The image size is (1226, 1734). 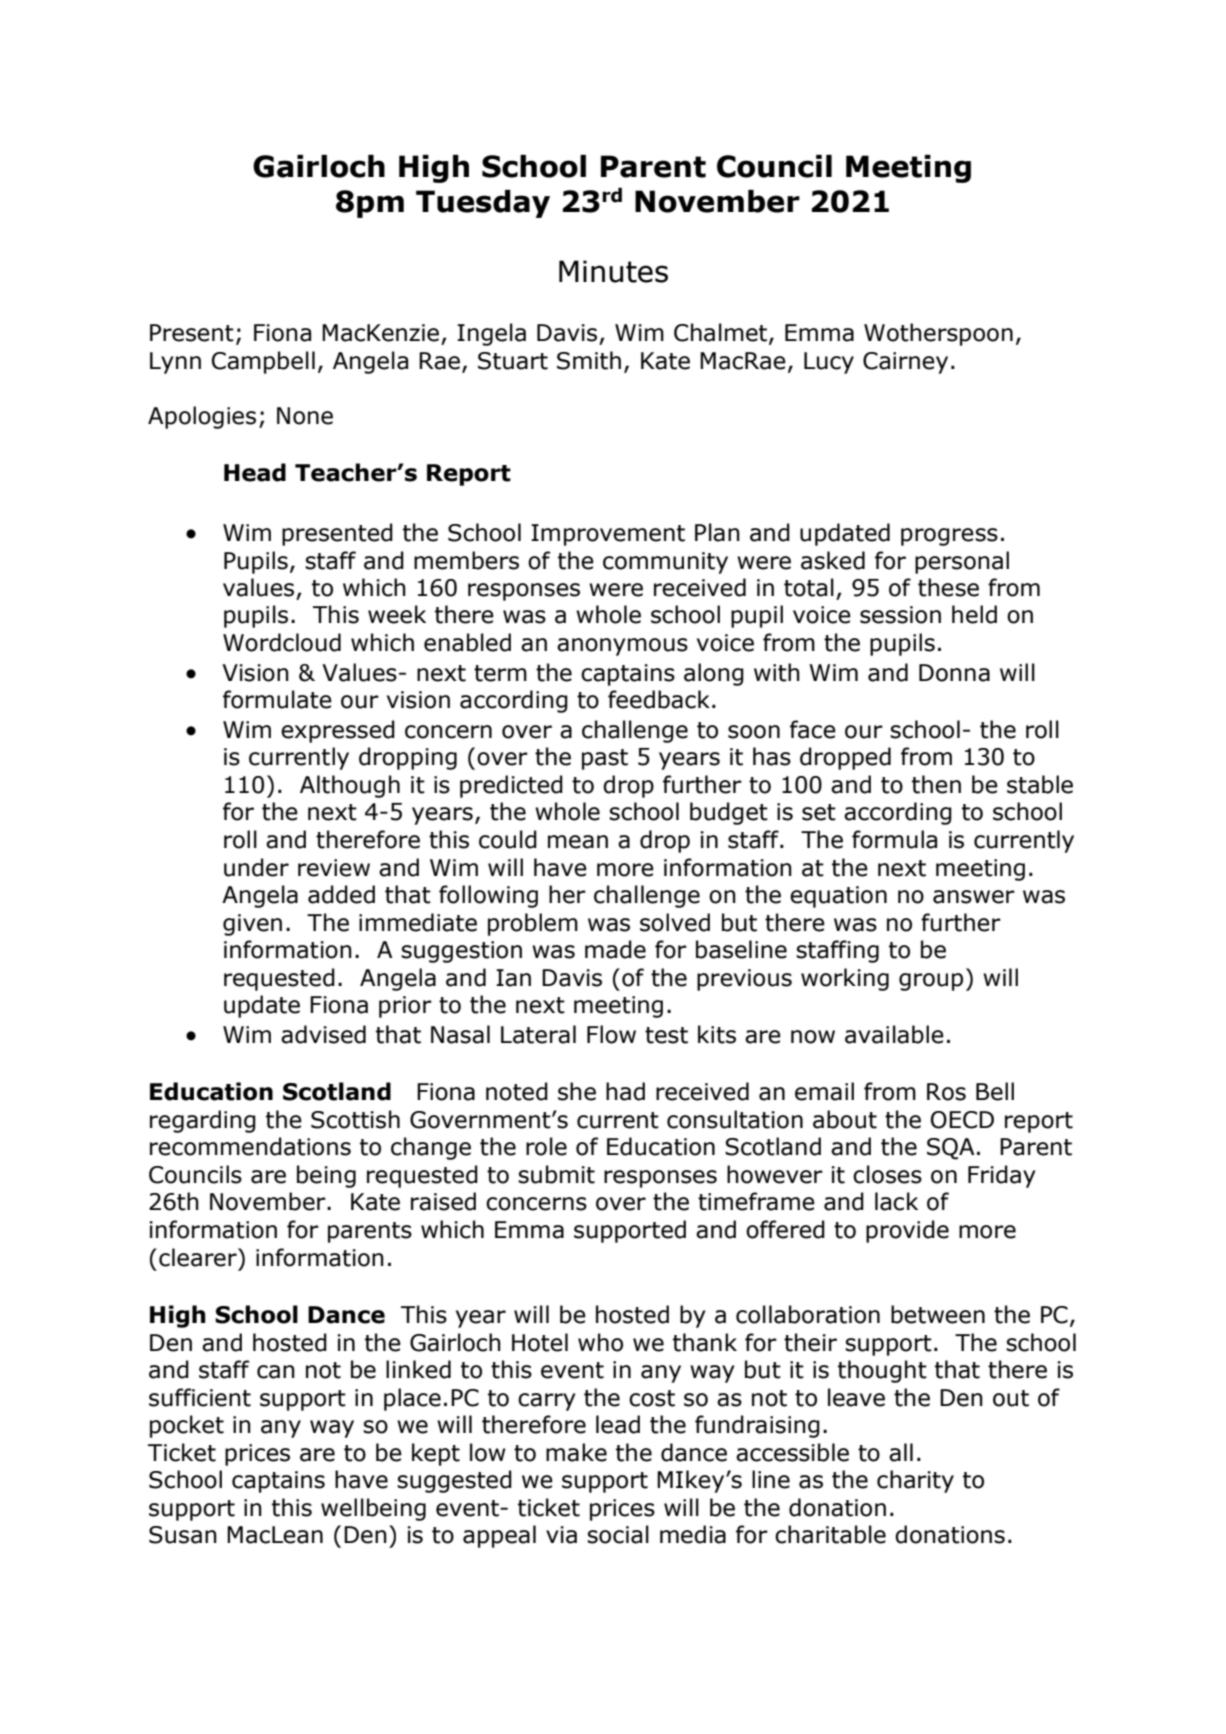 What do you see at coordinates (905, 363) in the page?
I see `Cairney` at bounding box center [905, 363].
